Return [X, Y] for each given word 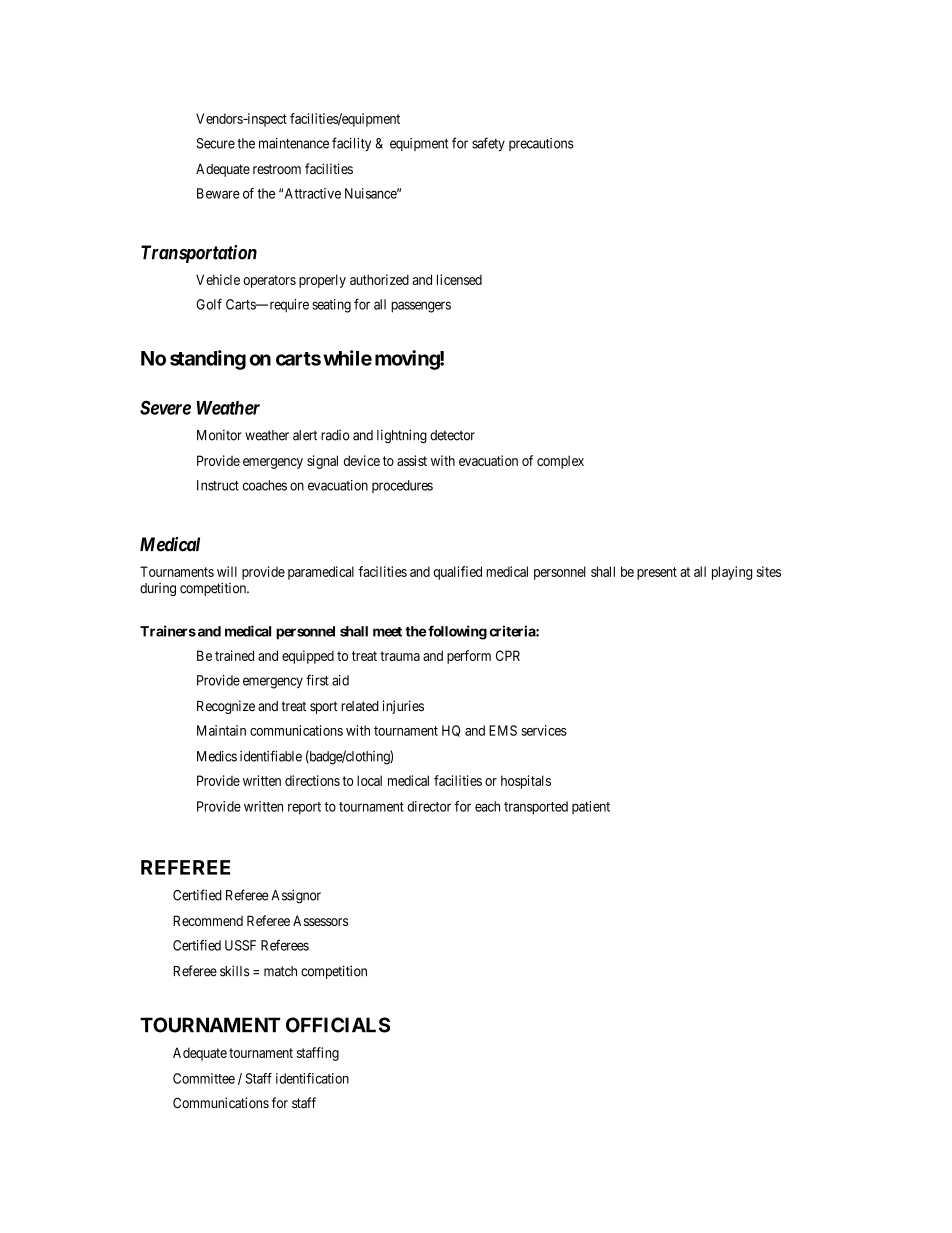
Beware [218, 193]
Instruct [218, 485]
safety [488, 144]
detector [452, 435]
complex [560, 462]
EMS [503, 730]
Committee [204, 1078]
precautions [541, 144]
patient [591, 808]
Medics [217, 756]
